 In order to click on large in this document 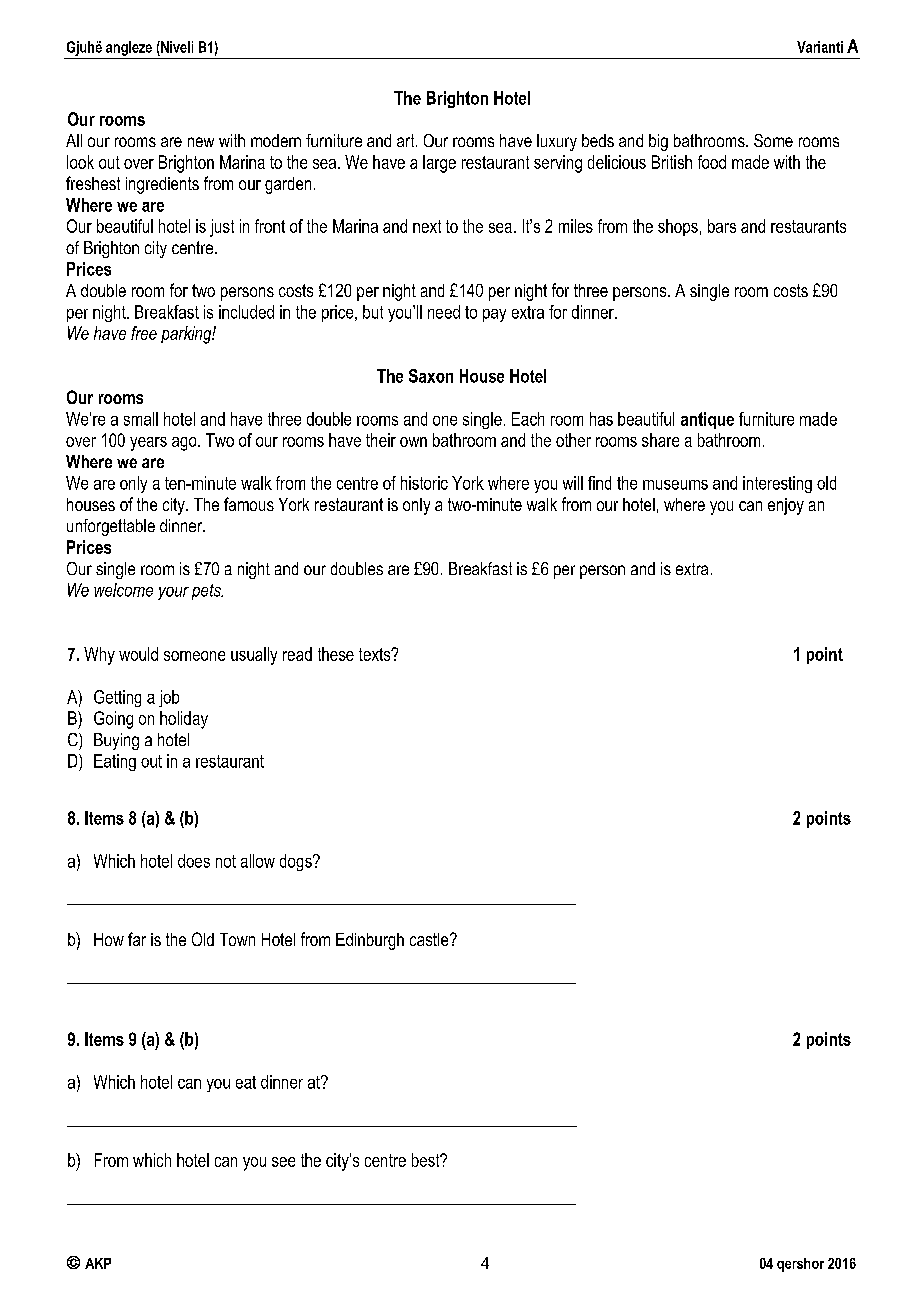, I will do `click(439, 164)`.
